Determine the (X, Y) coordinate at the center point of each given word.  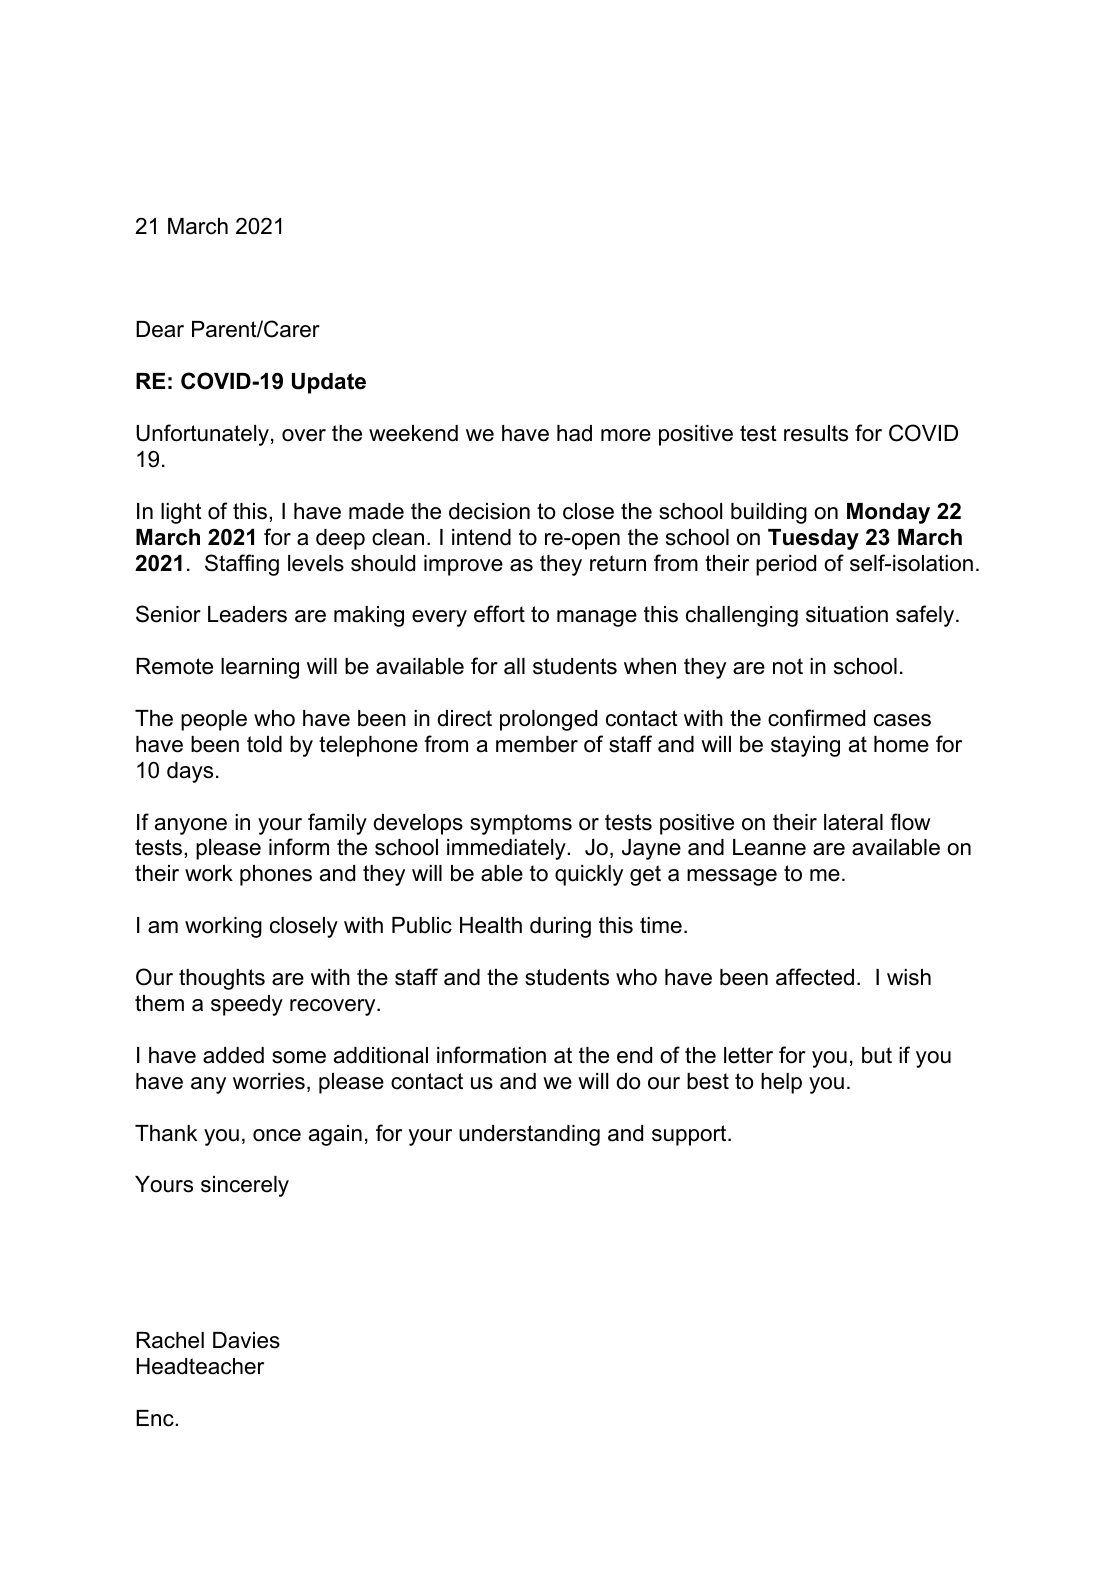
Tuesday (813, 539)
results (816, 433)
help (781, 1083)
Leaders (247, 614)
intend (481, 537)
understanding (529, 1135)
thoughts (222, 979)
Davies (246, 1340)
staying (805, 746)
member (537, 744)
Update (329, 383)
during (560, 927)
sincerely (245, 1186)
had (574, 433)
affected (815, 977)
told (264, 744)
